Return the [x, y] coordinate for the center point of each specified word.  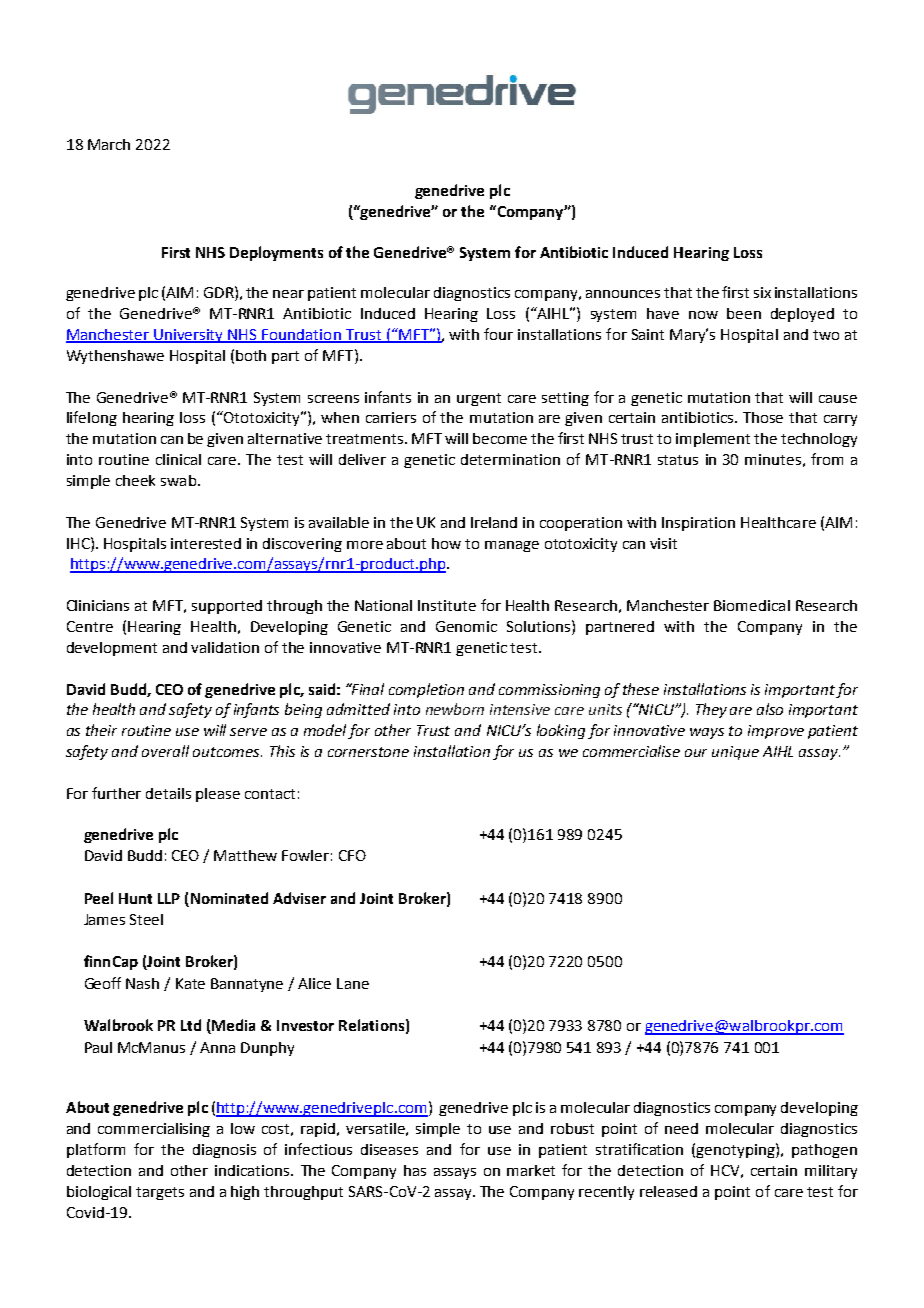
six [762, 292]
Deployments [276, 253]
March [109, 144]
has [415, 1170]
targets [160, 1193]
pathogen [824, 1151]
